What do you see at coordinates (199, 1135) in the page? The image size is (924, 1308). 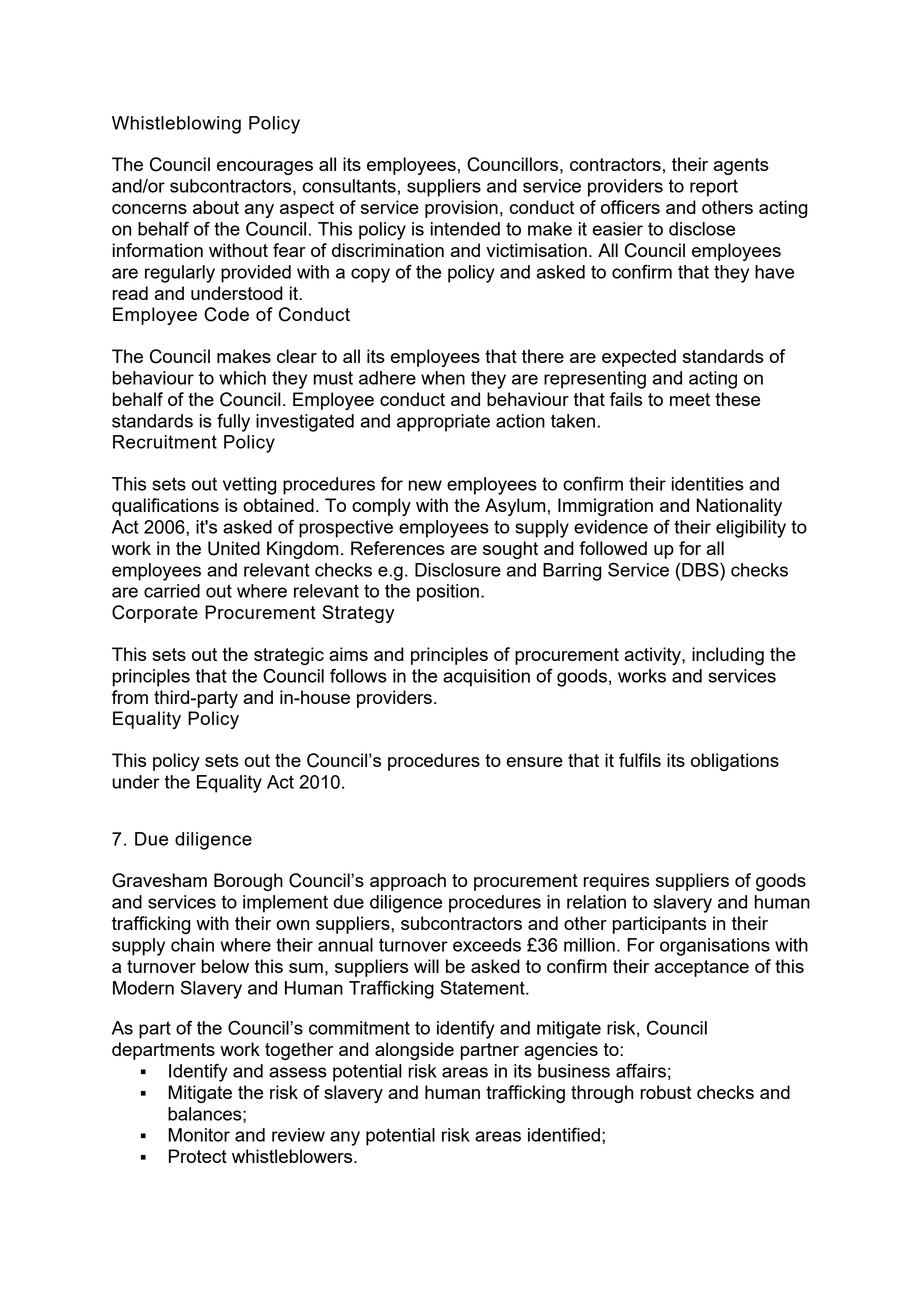 I see `Monitor` at bounding box center [199, 1135].
